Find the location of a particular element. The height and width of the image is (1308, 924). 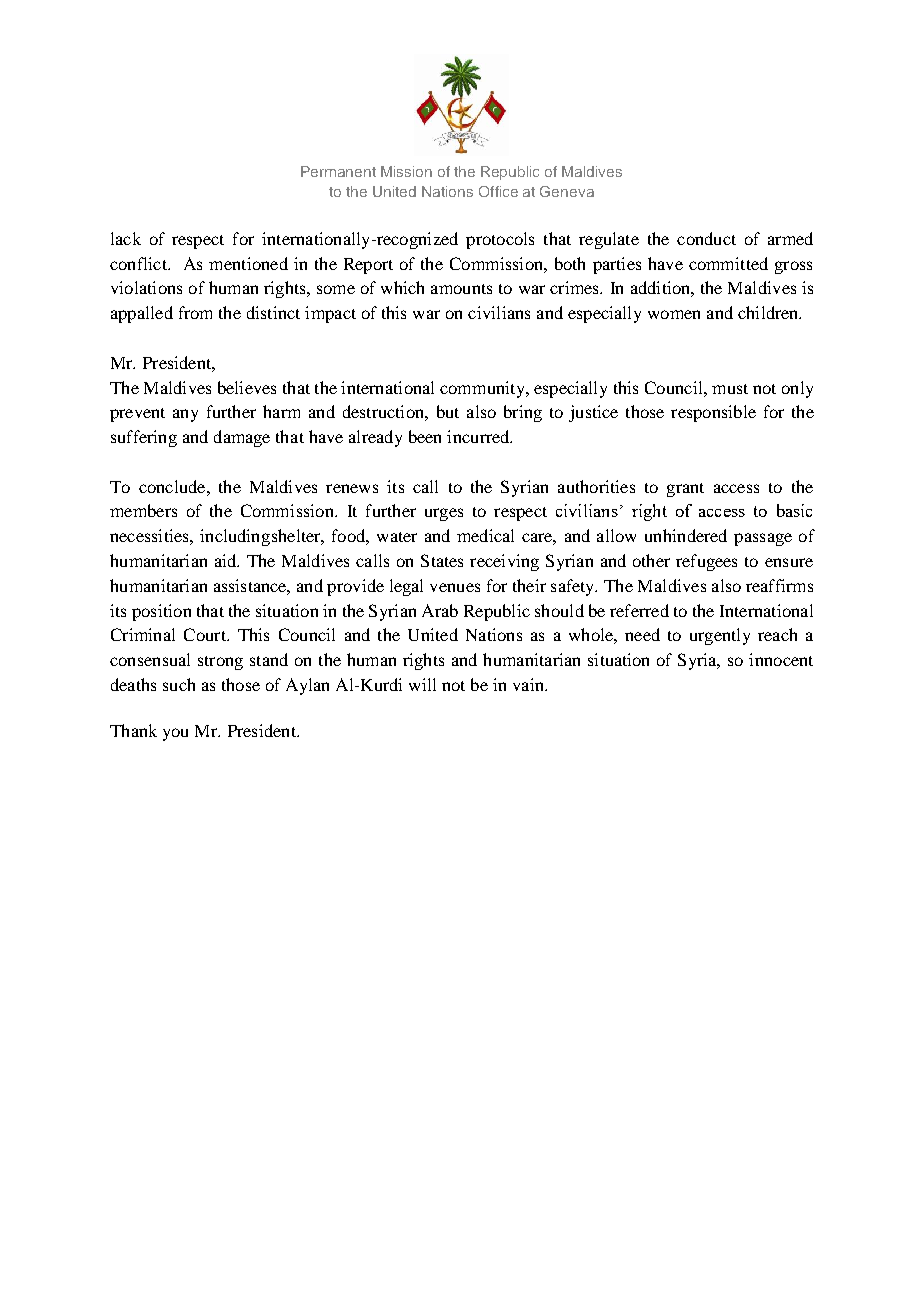

you is located at coordinates (175, 734).
